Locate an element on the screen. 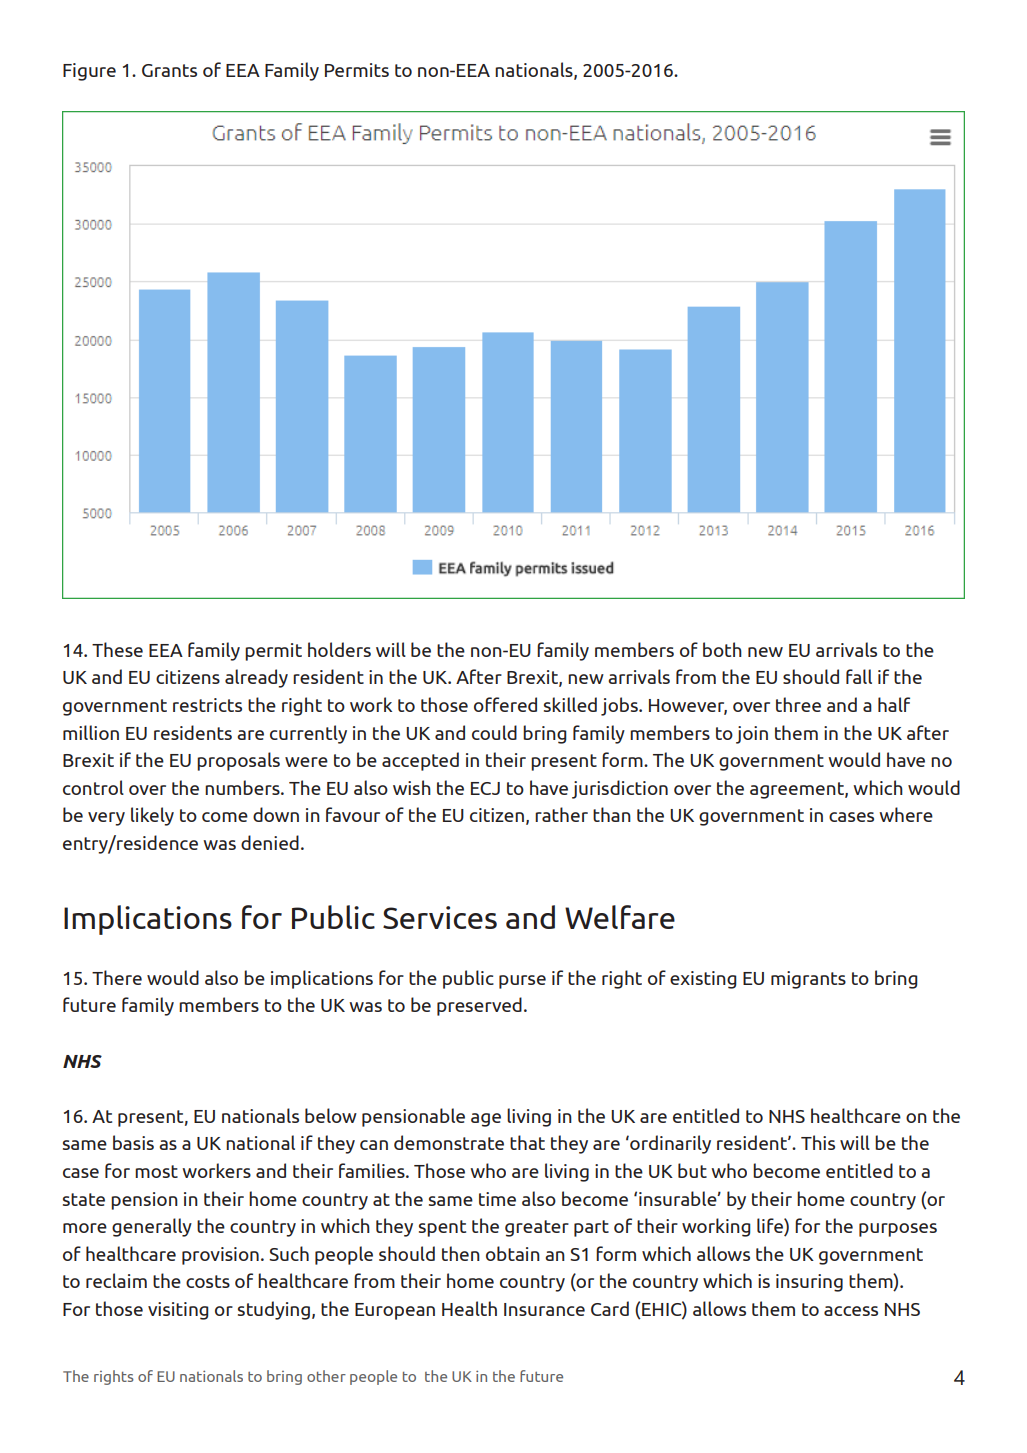  There is located at coordinates (117, 977).
